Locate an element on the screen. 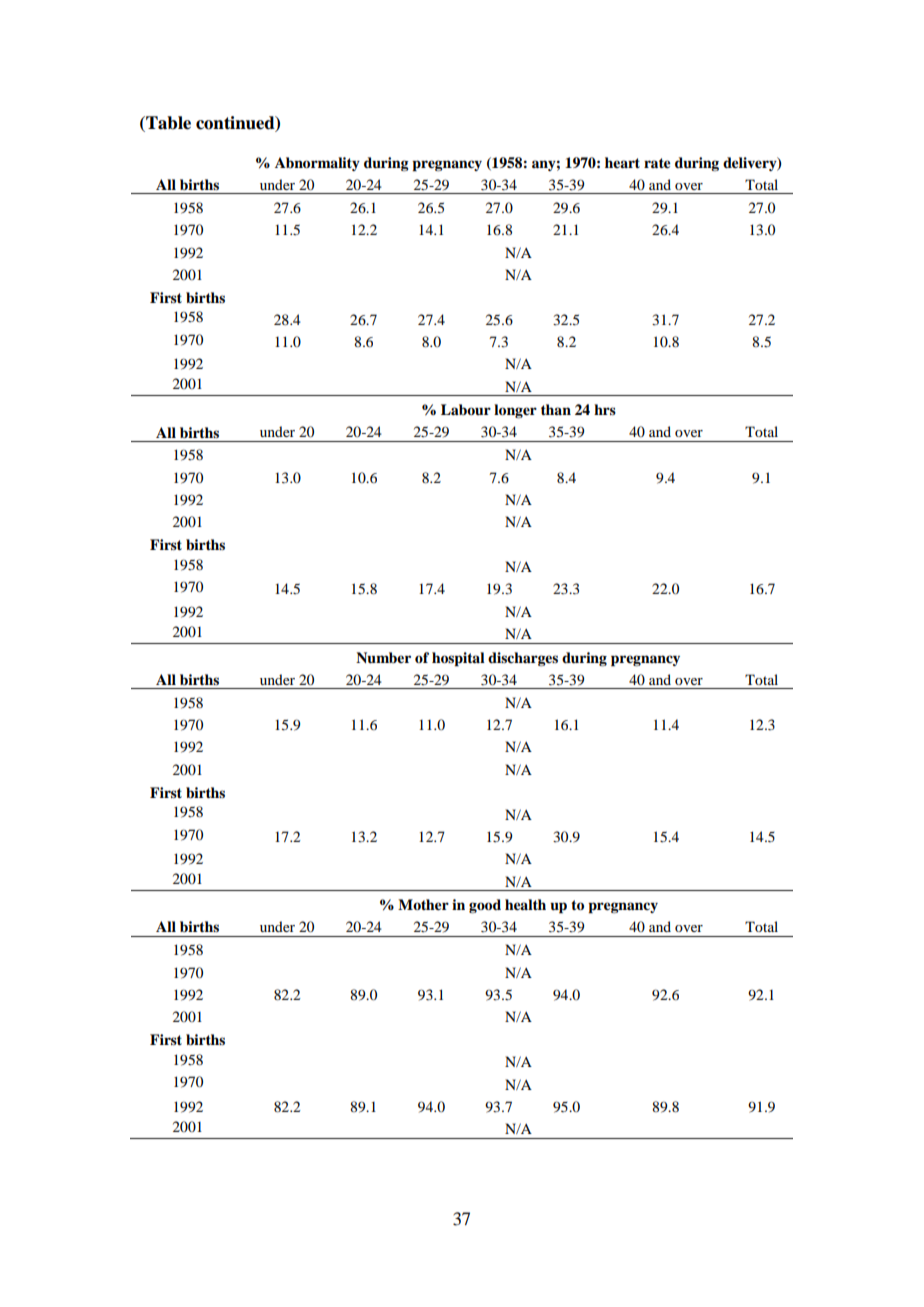 The height and width of the screenshot is (1307, 924). Mother is located at coordinates (423, 904).
